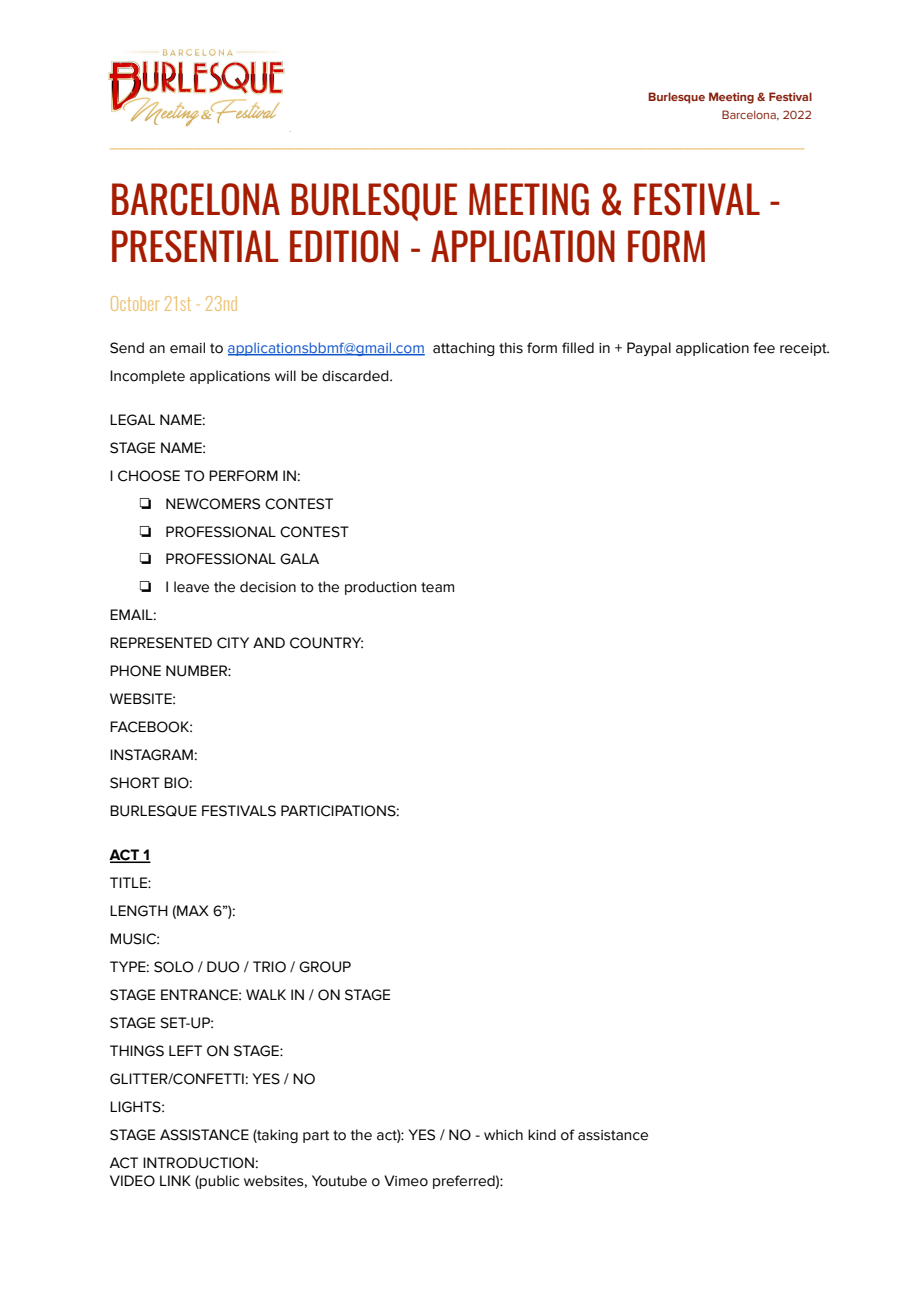 This screenshot has height=1307, width=924. I want to click on attaching, so click(464, 349).
